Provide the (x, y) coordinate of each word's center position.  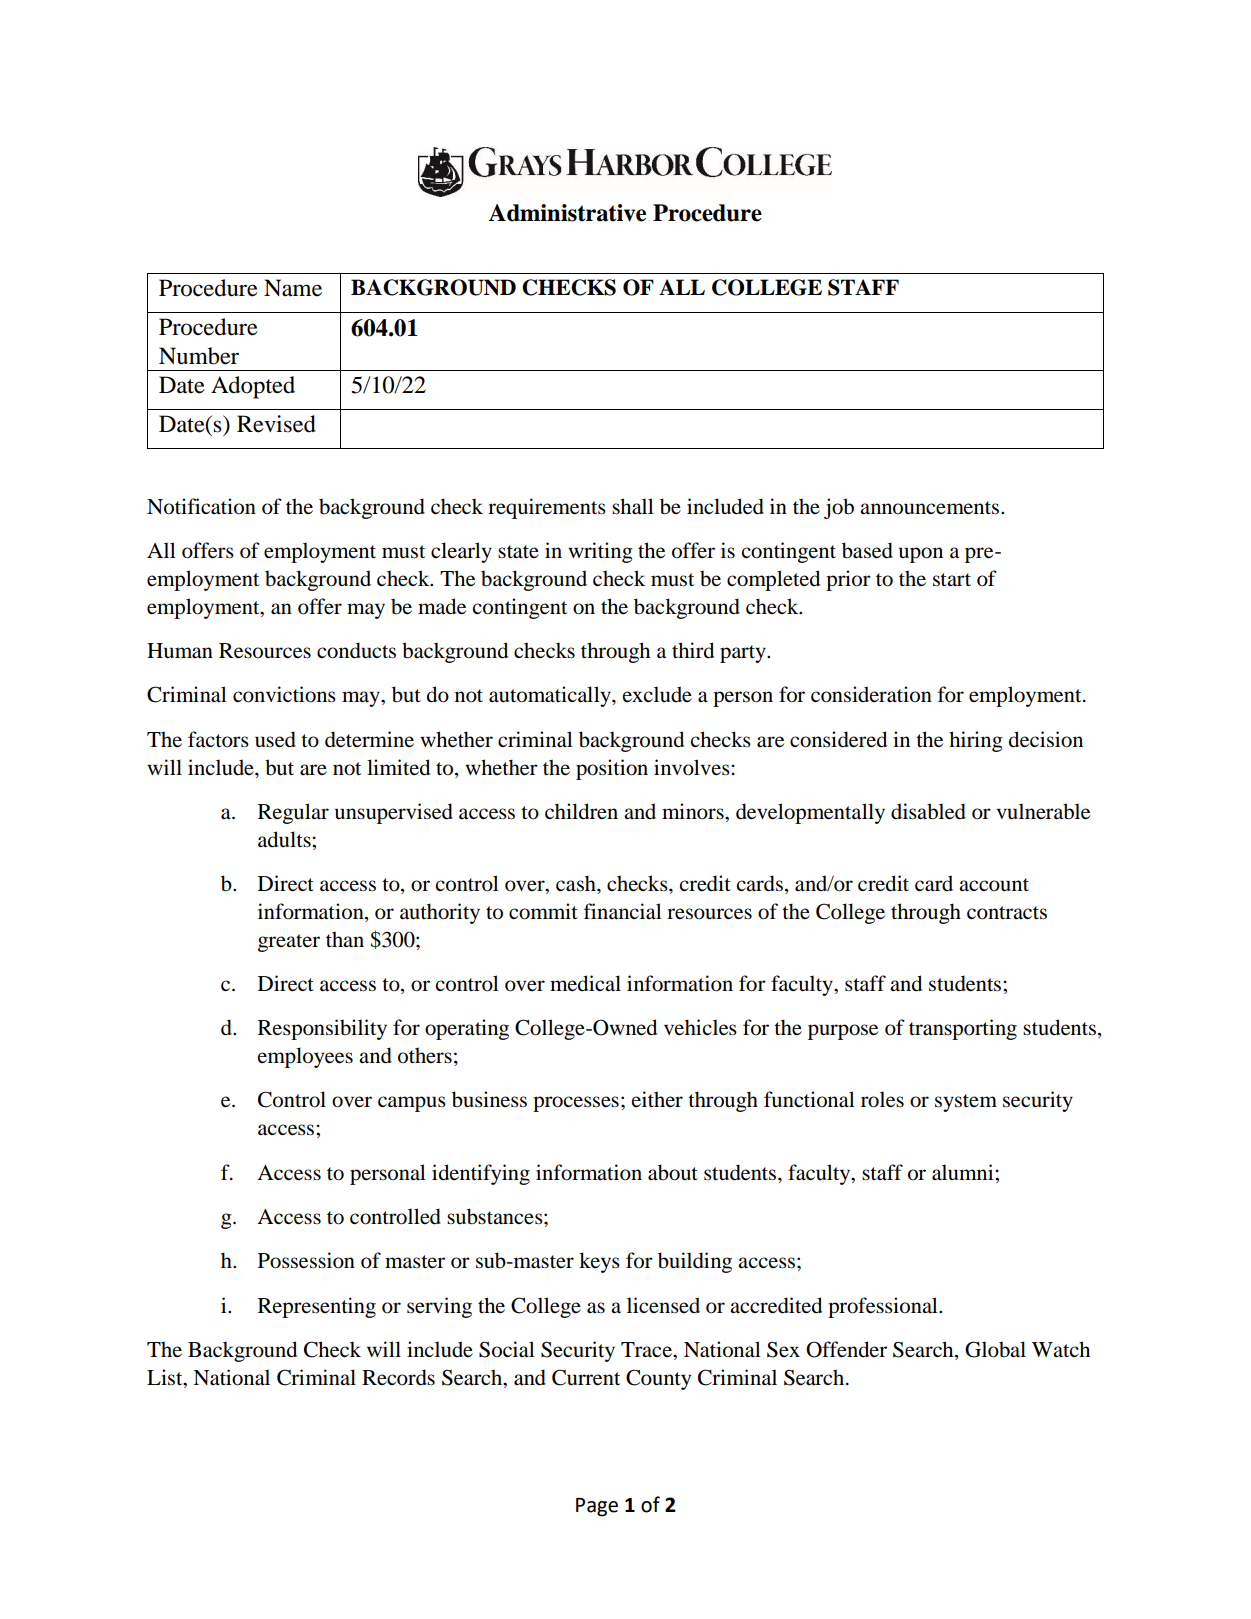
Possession (306, 1260)
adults (285, 839)
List (166, 1377)
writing (600, 552)
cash (577, 883)
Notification (201, 506)
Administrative (567, 213)
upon (921, 555)
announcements (931, 508)
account (994, 885)
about (673, 1172)
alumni (964, 1172)
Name (293, 288)
